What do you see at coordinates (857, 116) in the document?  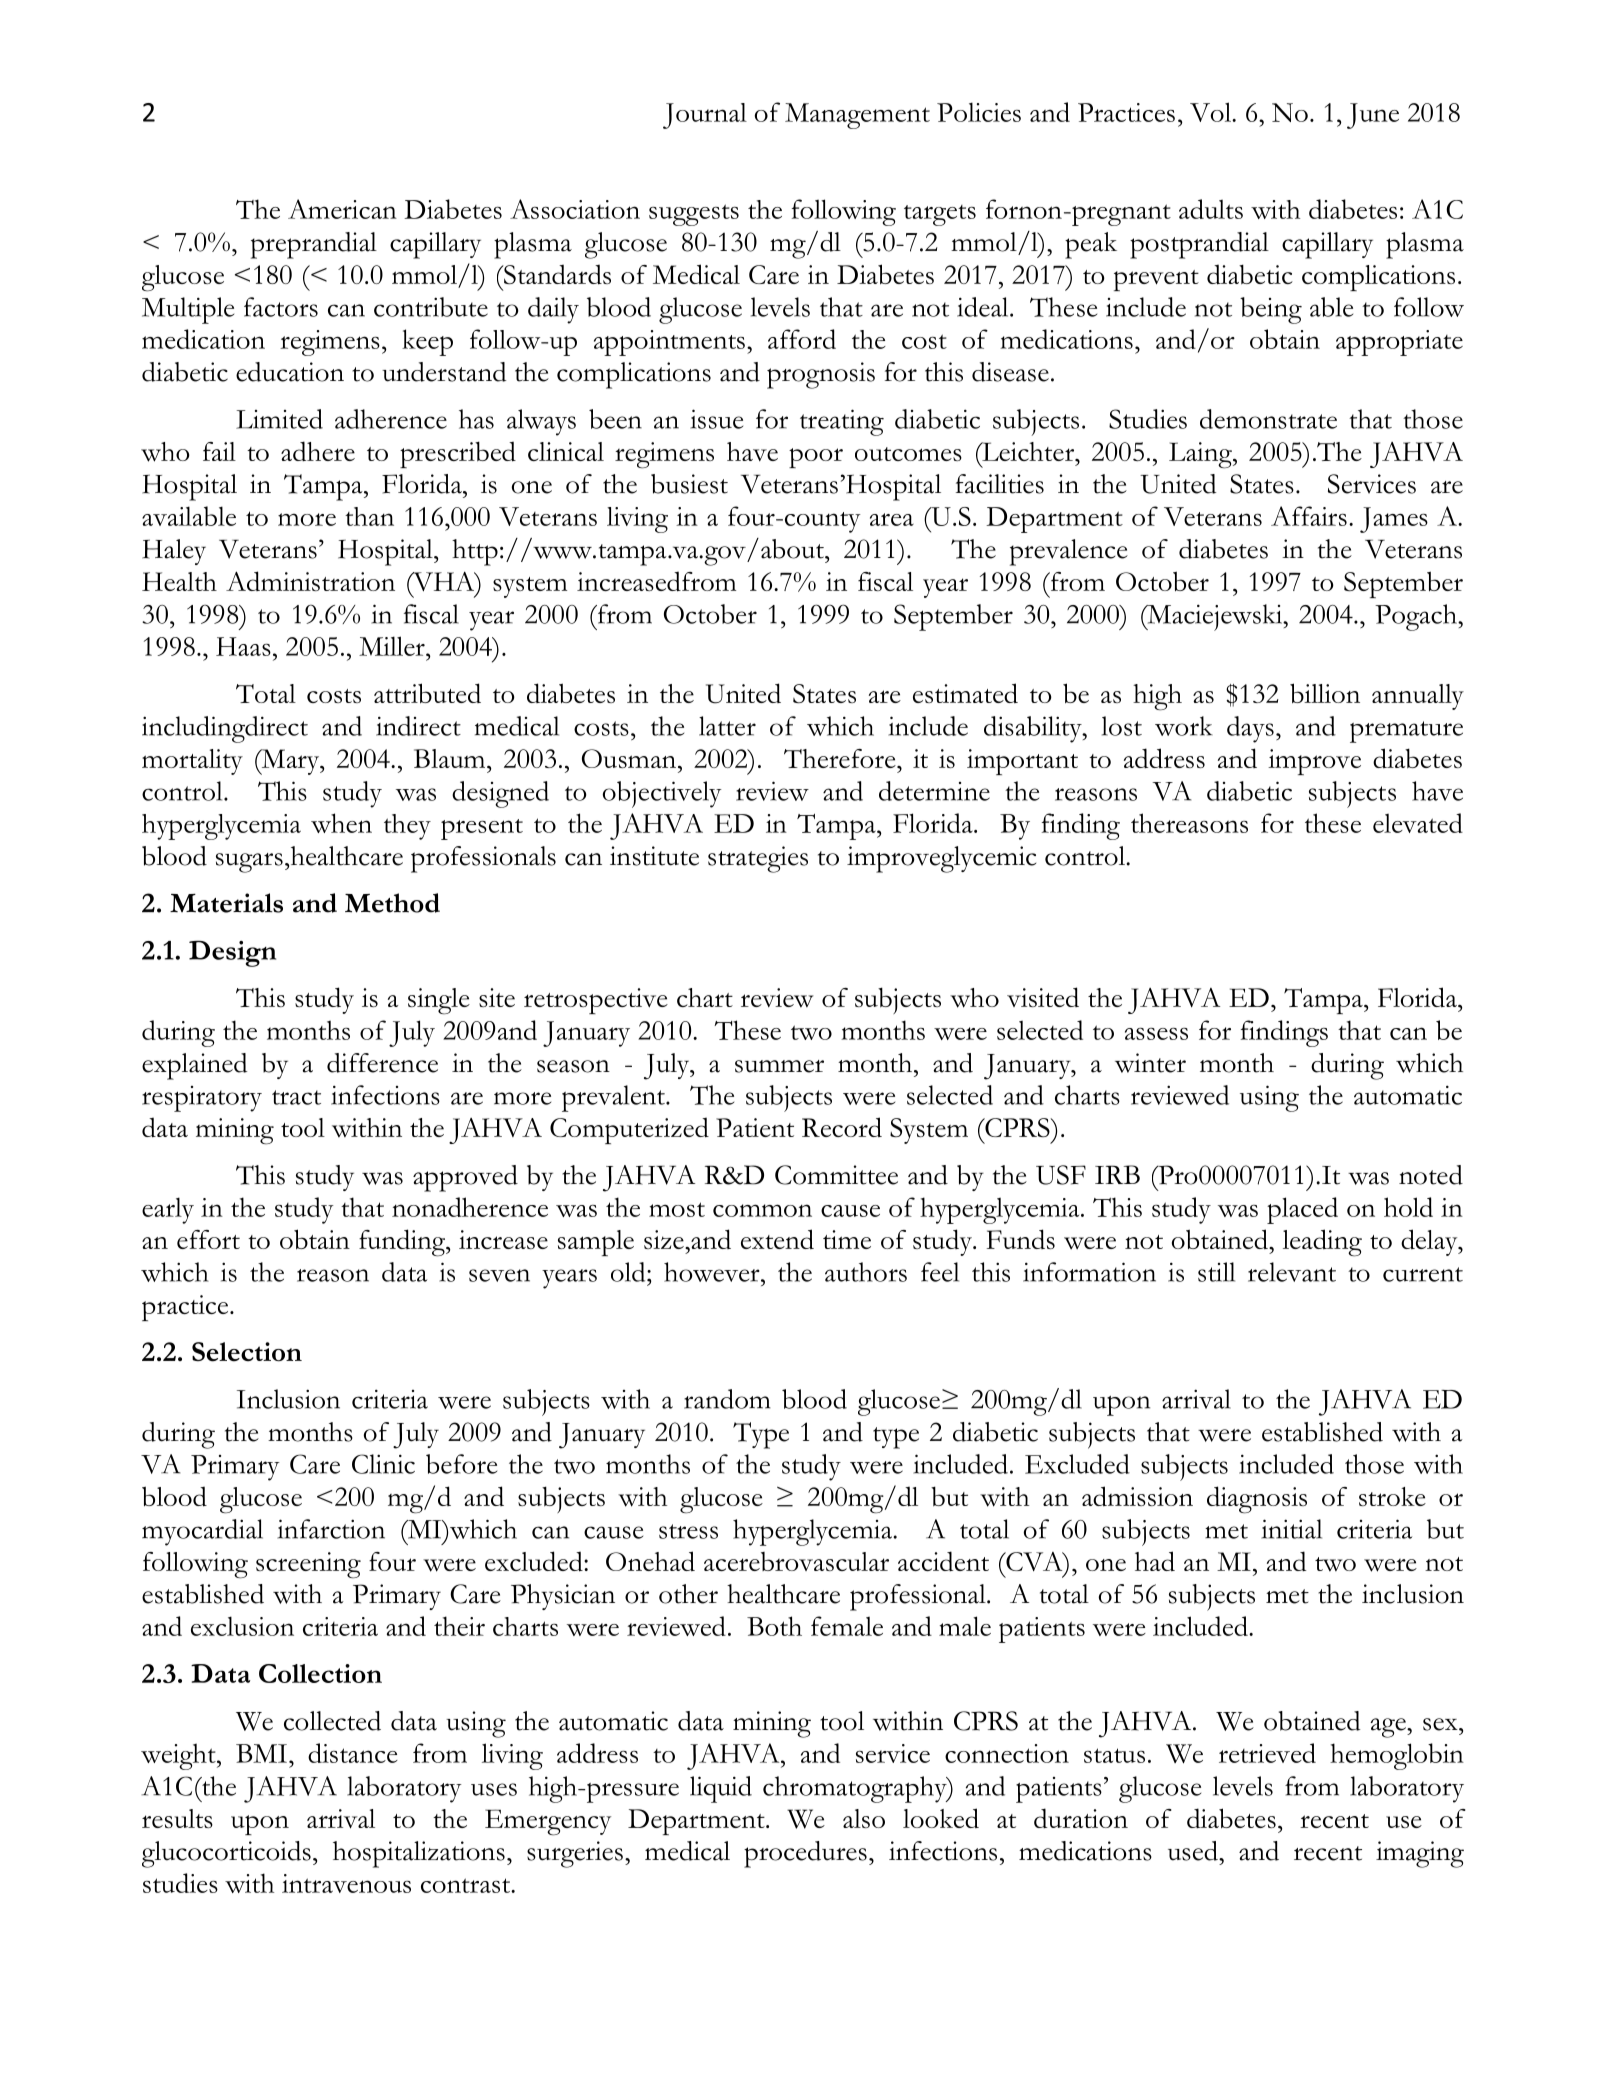 I see `Management` at bounding box center [857, 116].
